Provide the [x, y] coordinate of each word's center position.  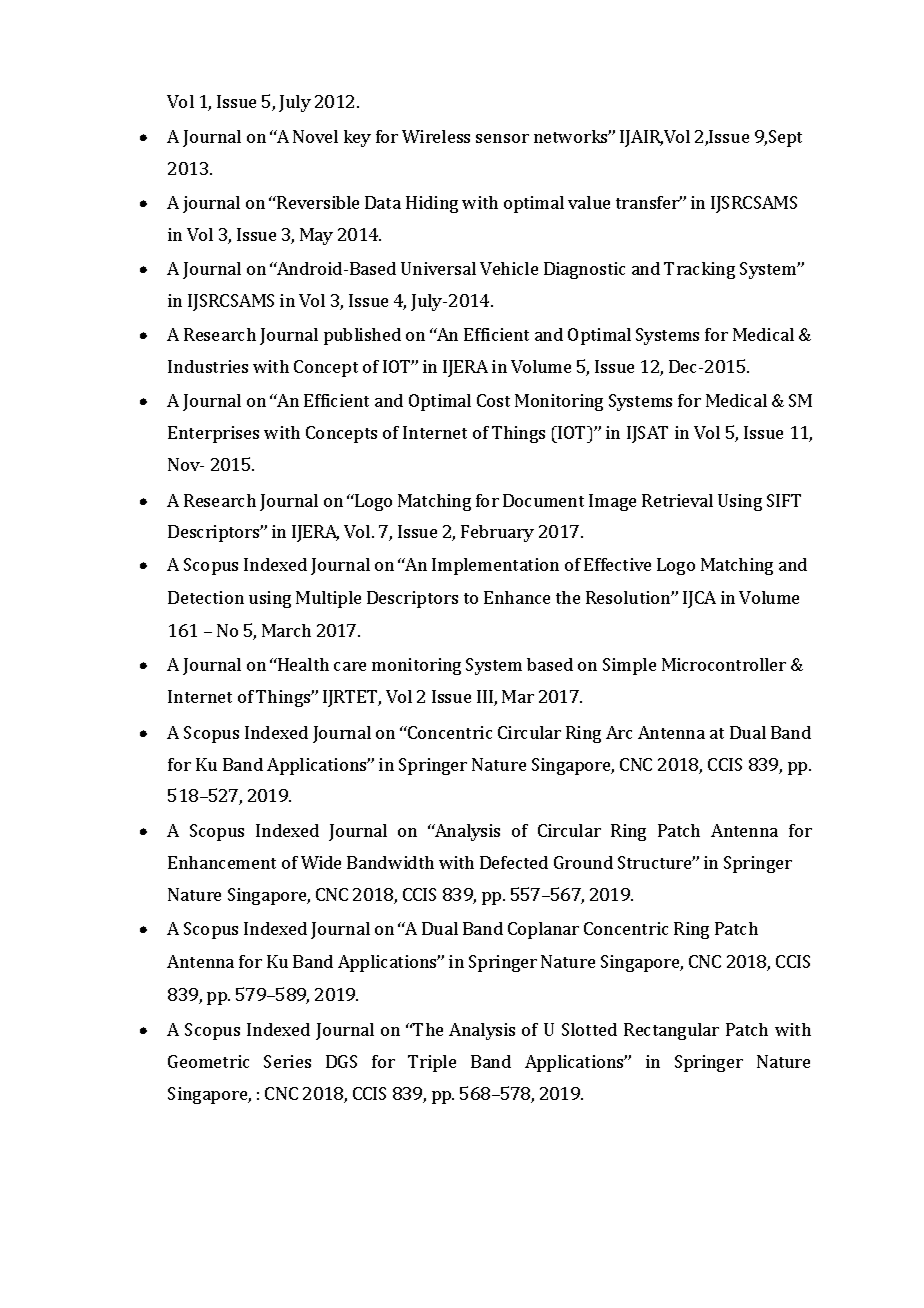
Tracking [699, 270]
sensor [502, 138]
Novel [315, 136]
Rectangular [671, 1031]
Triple [432, 1063]
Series [287, 1061]
